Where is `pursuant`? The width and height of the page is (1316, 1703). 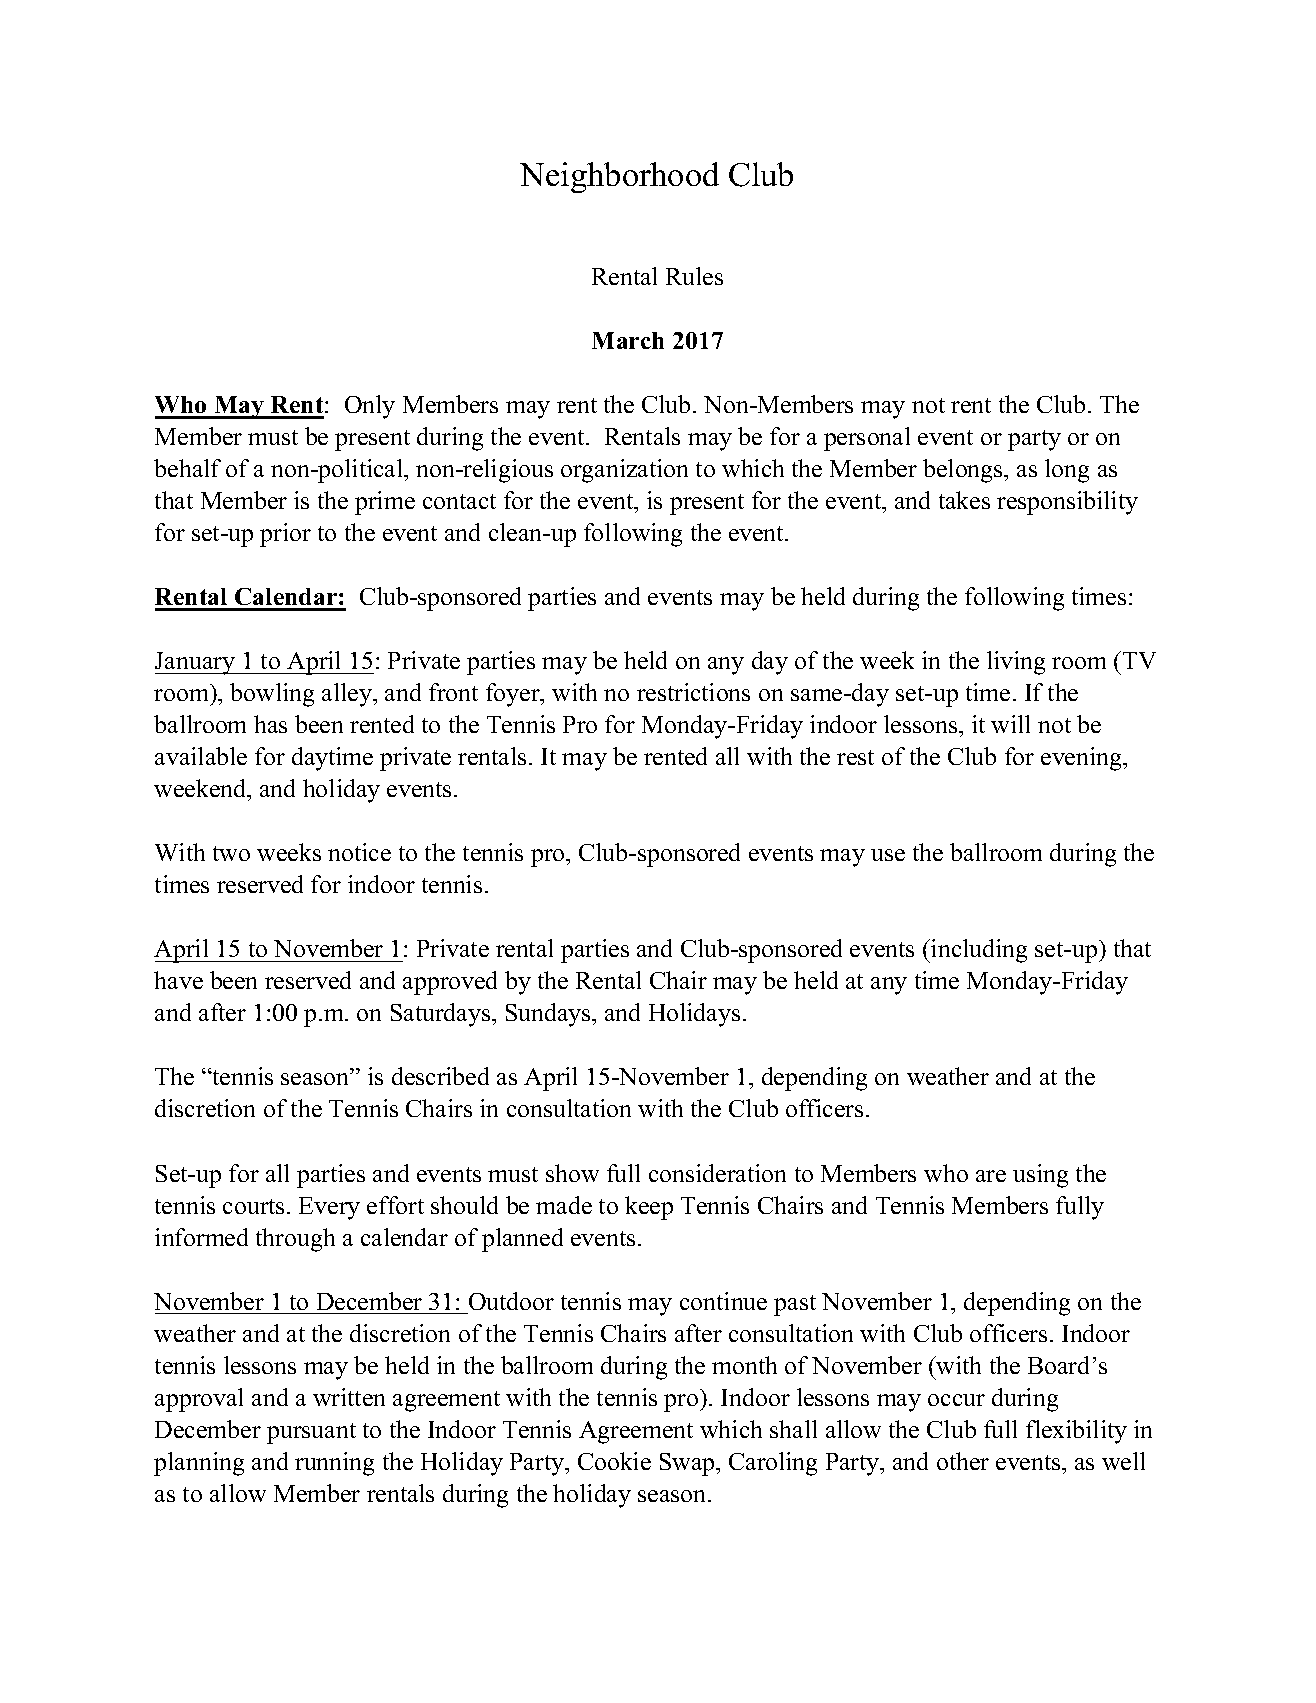 pursuant is located at coordinates (311, 1433).
